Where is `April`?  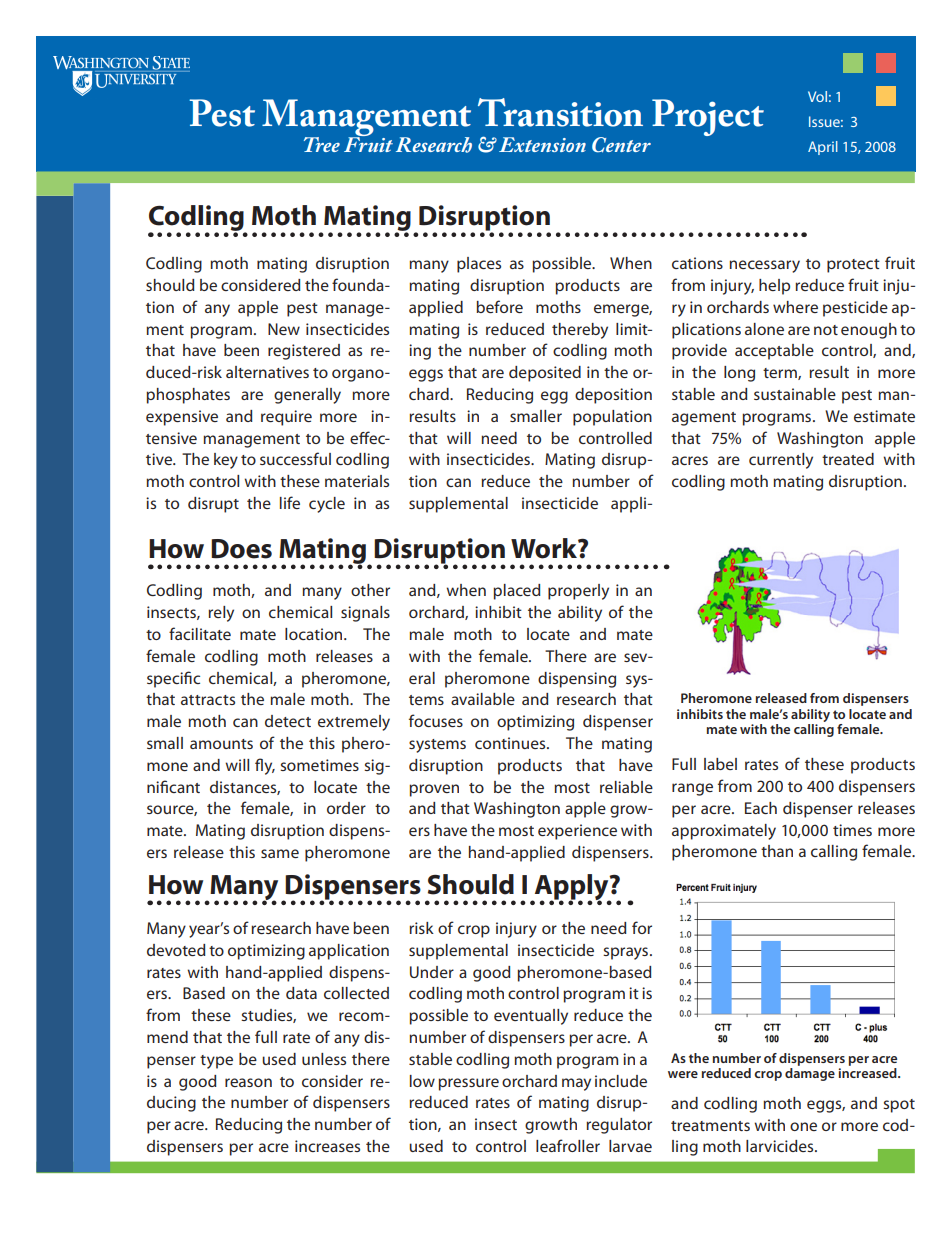
April is located at coordinates (823, 148).
